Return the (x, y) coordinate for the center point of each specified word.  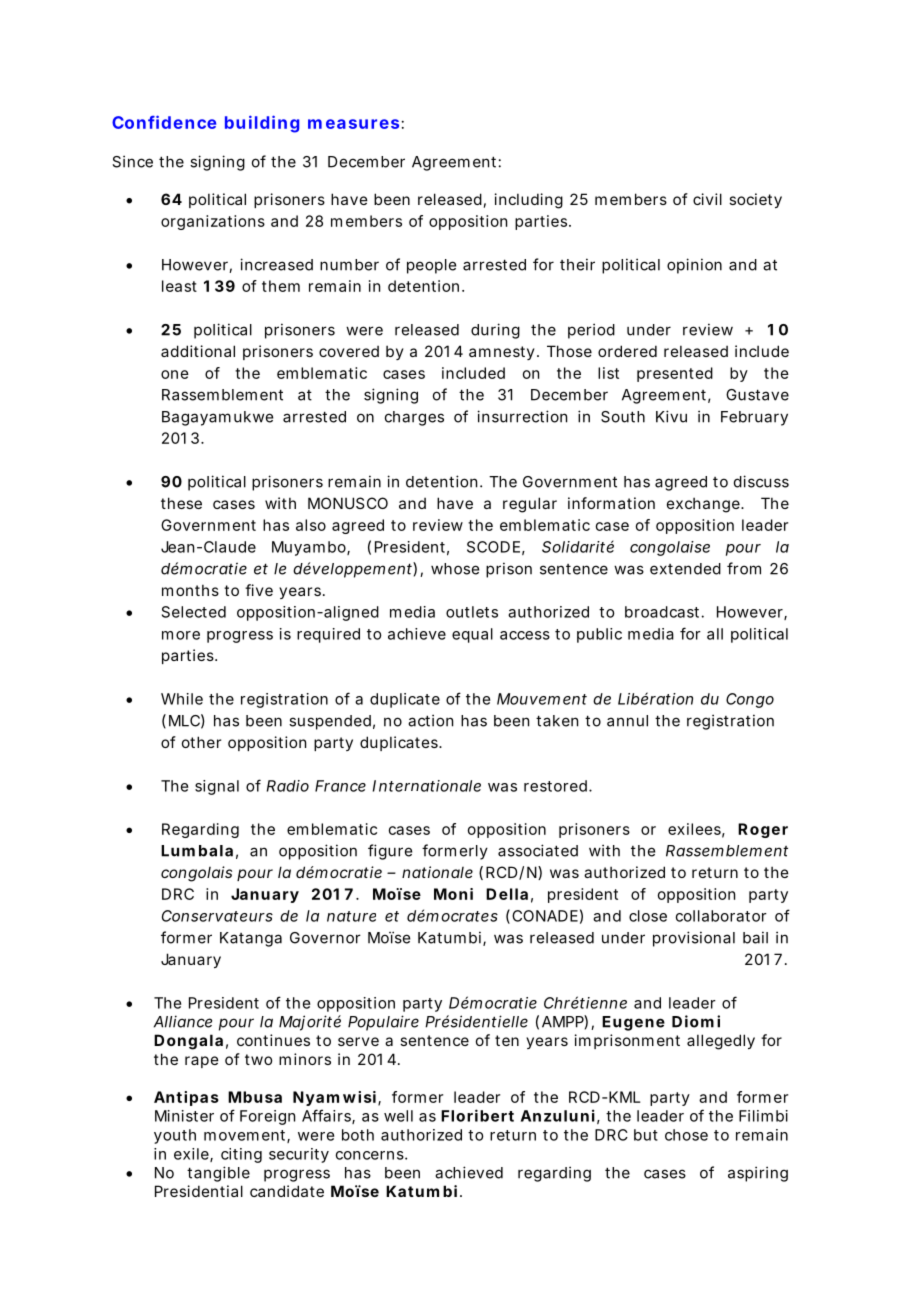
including (529, 201)
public (599, 635)
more (181, 635)
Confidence (164, 122)
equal (472, 635)
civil (707, 199)
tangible (218, 1174)
